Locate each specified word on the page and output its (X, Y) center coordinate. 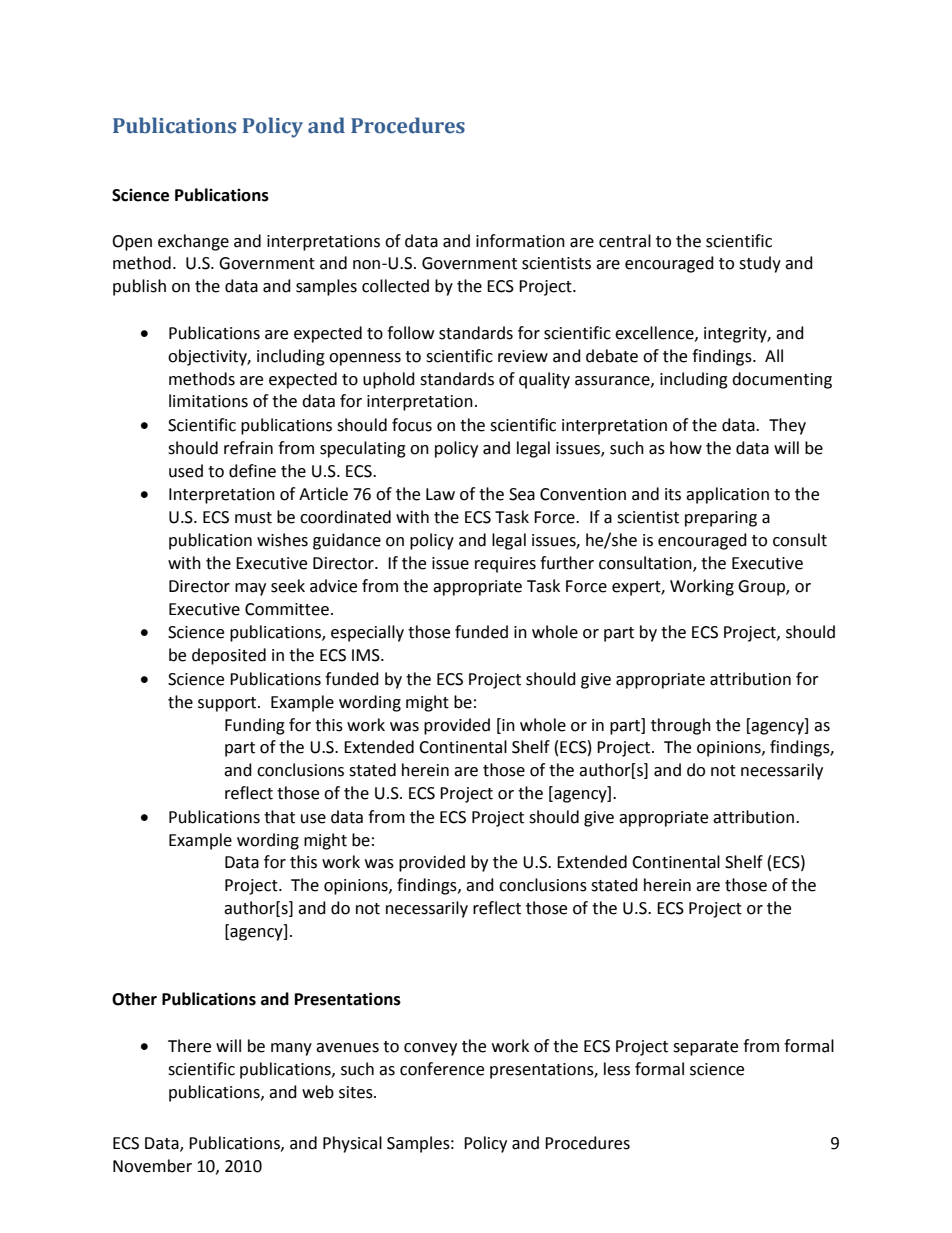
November (152, 1166)
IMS (367, 655)
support (228, 704)
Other (134, 999)
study (760, 264)
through (681, 726)
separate (705, 1048)
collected (395, 286)
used (186, 471)
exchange (193, 242)
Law (440, 494)
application (727, 495)
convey (430, 1049)
